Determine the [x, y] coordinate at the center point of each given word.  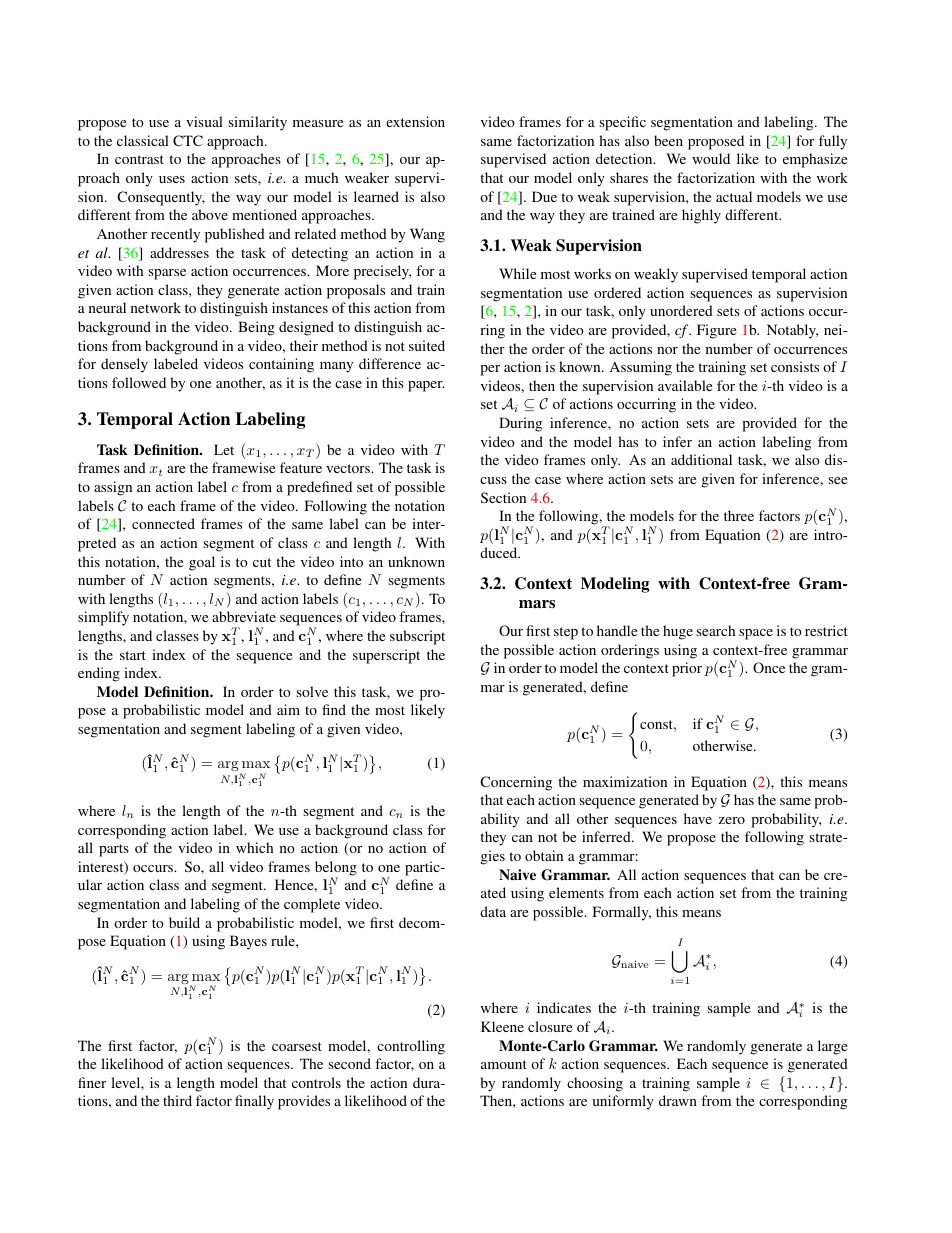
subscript [417, 637]
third [177, 1100]
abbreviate [244, 616]
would [711, 158]
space [756, 634]
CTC [188, 140]
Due [544, 196]
